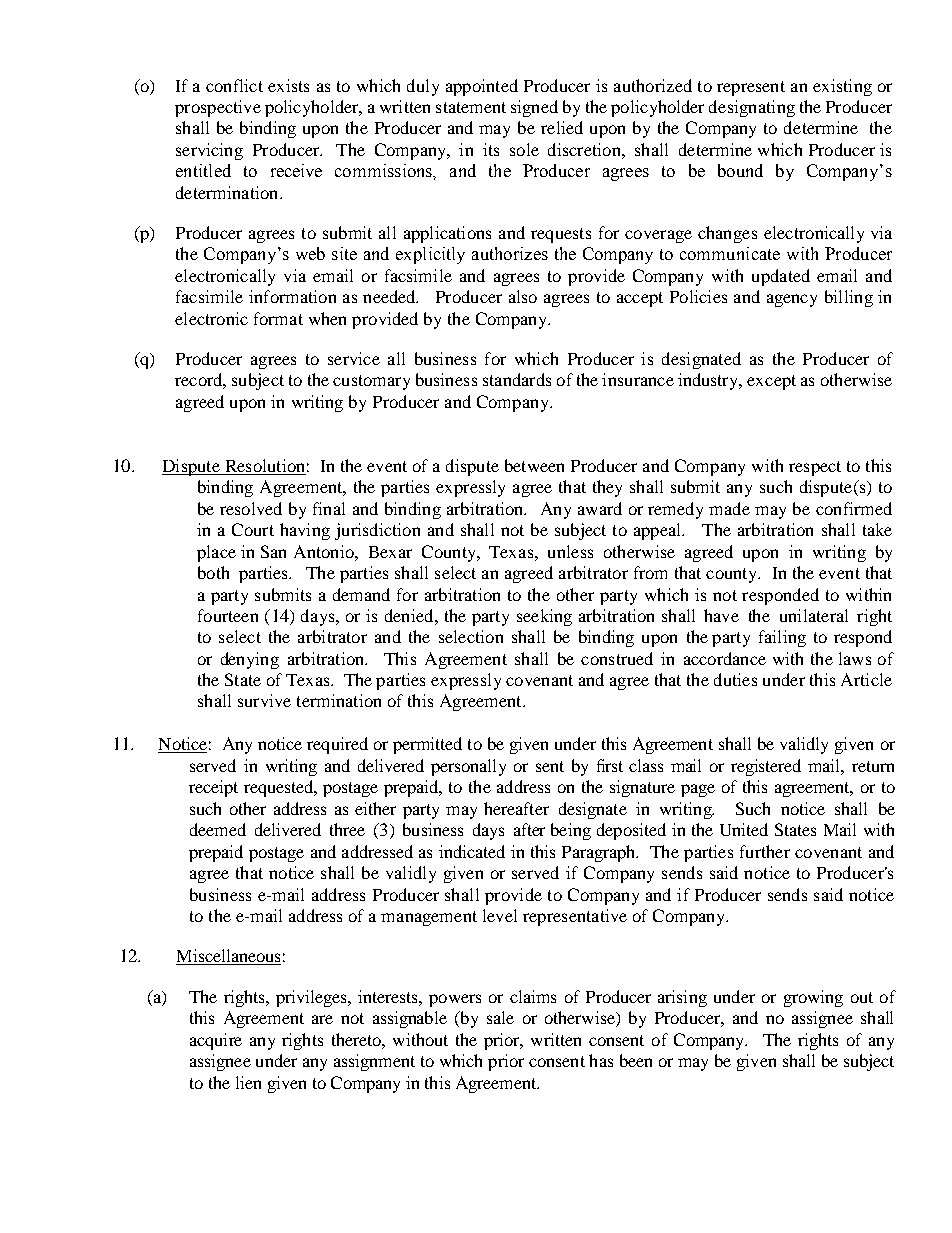  What do you see at coordinates (248, 1082) in the page?
I see `lien` at bounding box center [248, 1082].
